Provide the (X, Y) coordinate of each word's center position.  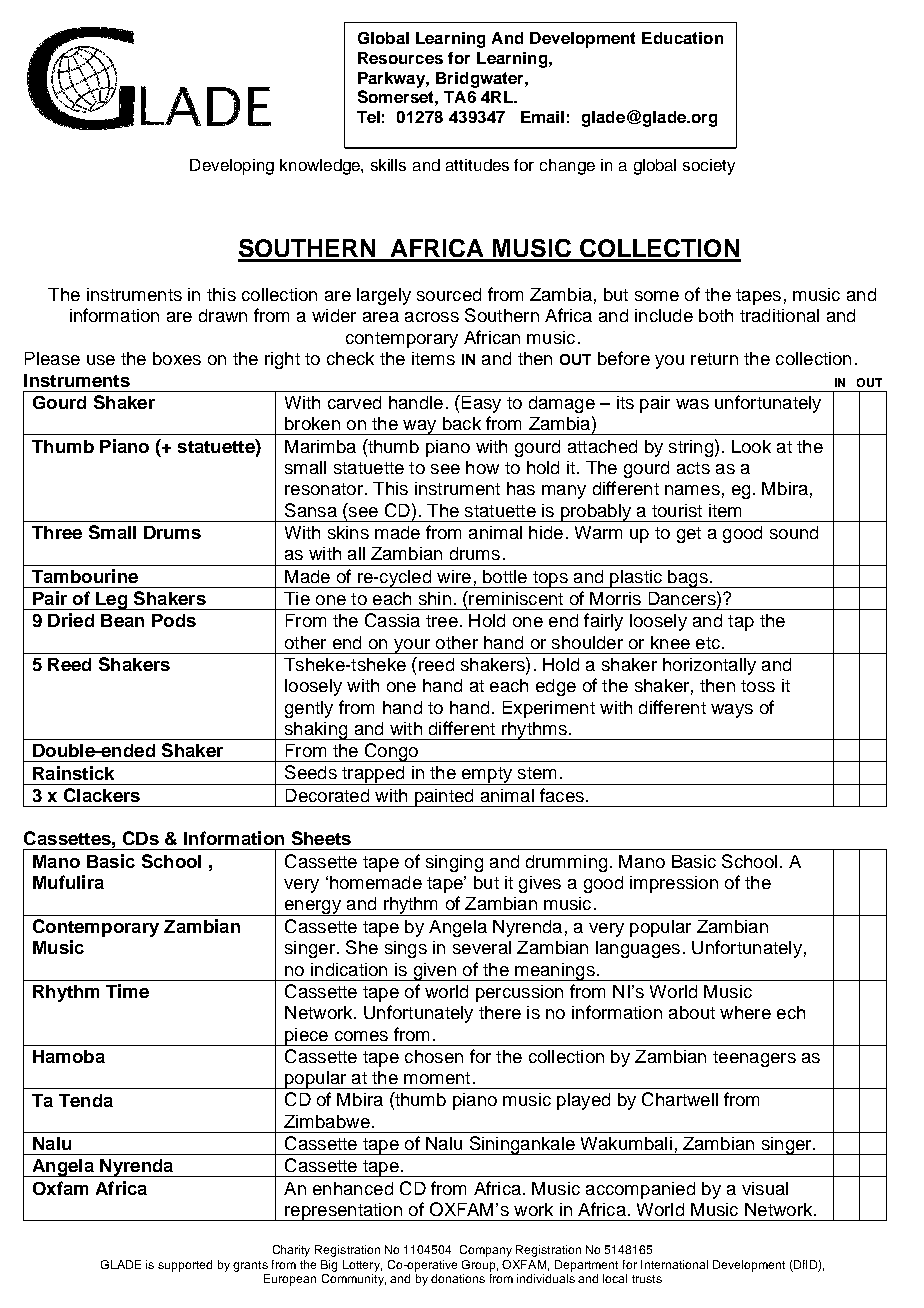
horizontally (709, 666)
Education (682, 38)
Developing (232, 167)
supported (185, 1266)
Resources (400, 58)
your (412, 646)
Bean (122, 620)
